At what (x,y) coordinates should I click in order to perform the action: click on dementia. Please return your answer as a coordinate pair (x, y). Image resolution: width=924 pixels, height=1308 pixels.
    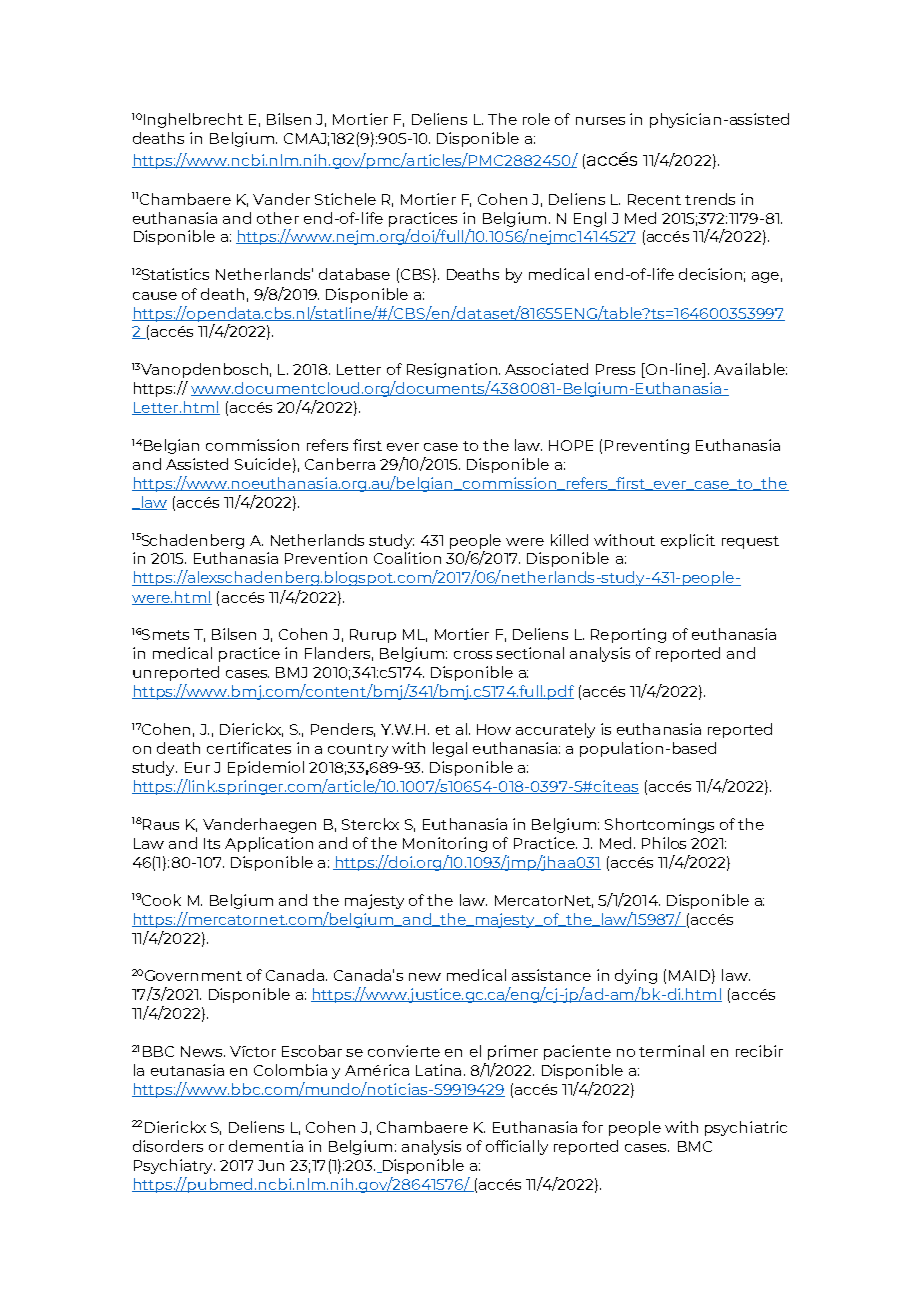
    Looking at the image, I should click on (266, 1146).
